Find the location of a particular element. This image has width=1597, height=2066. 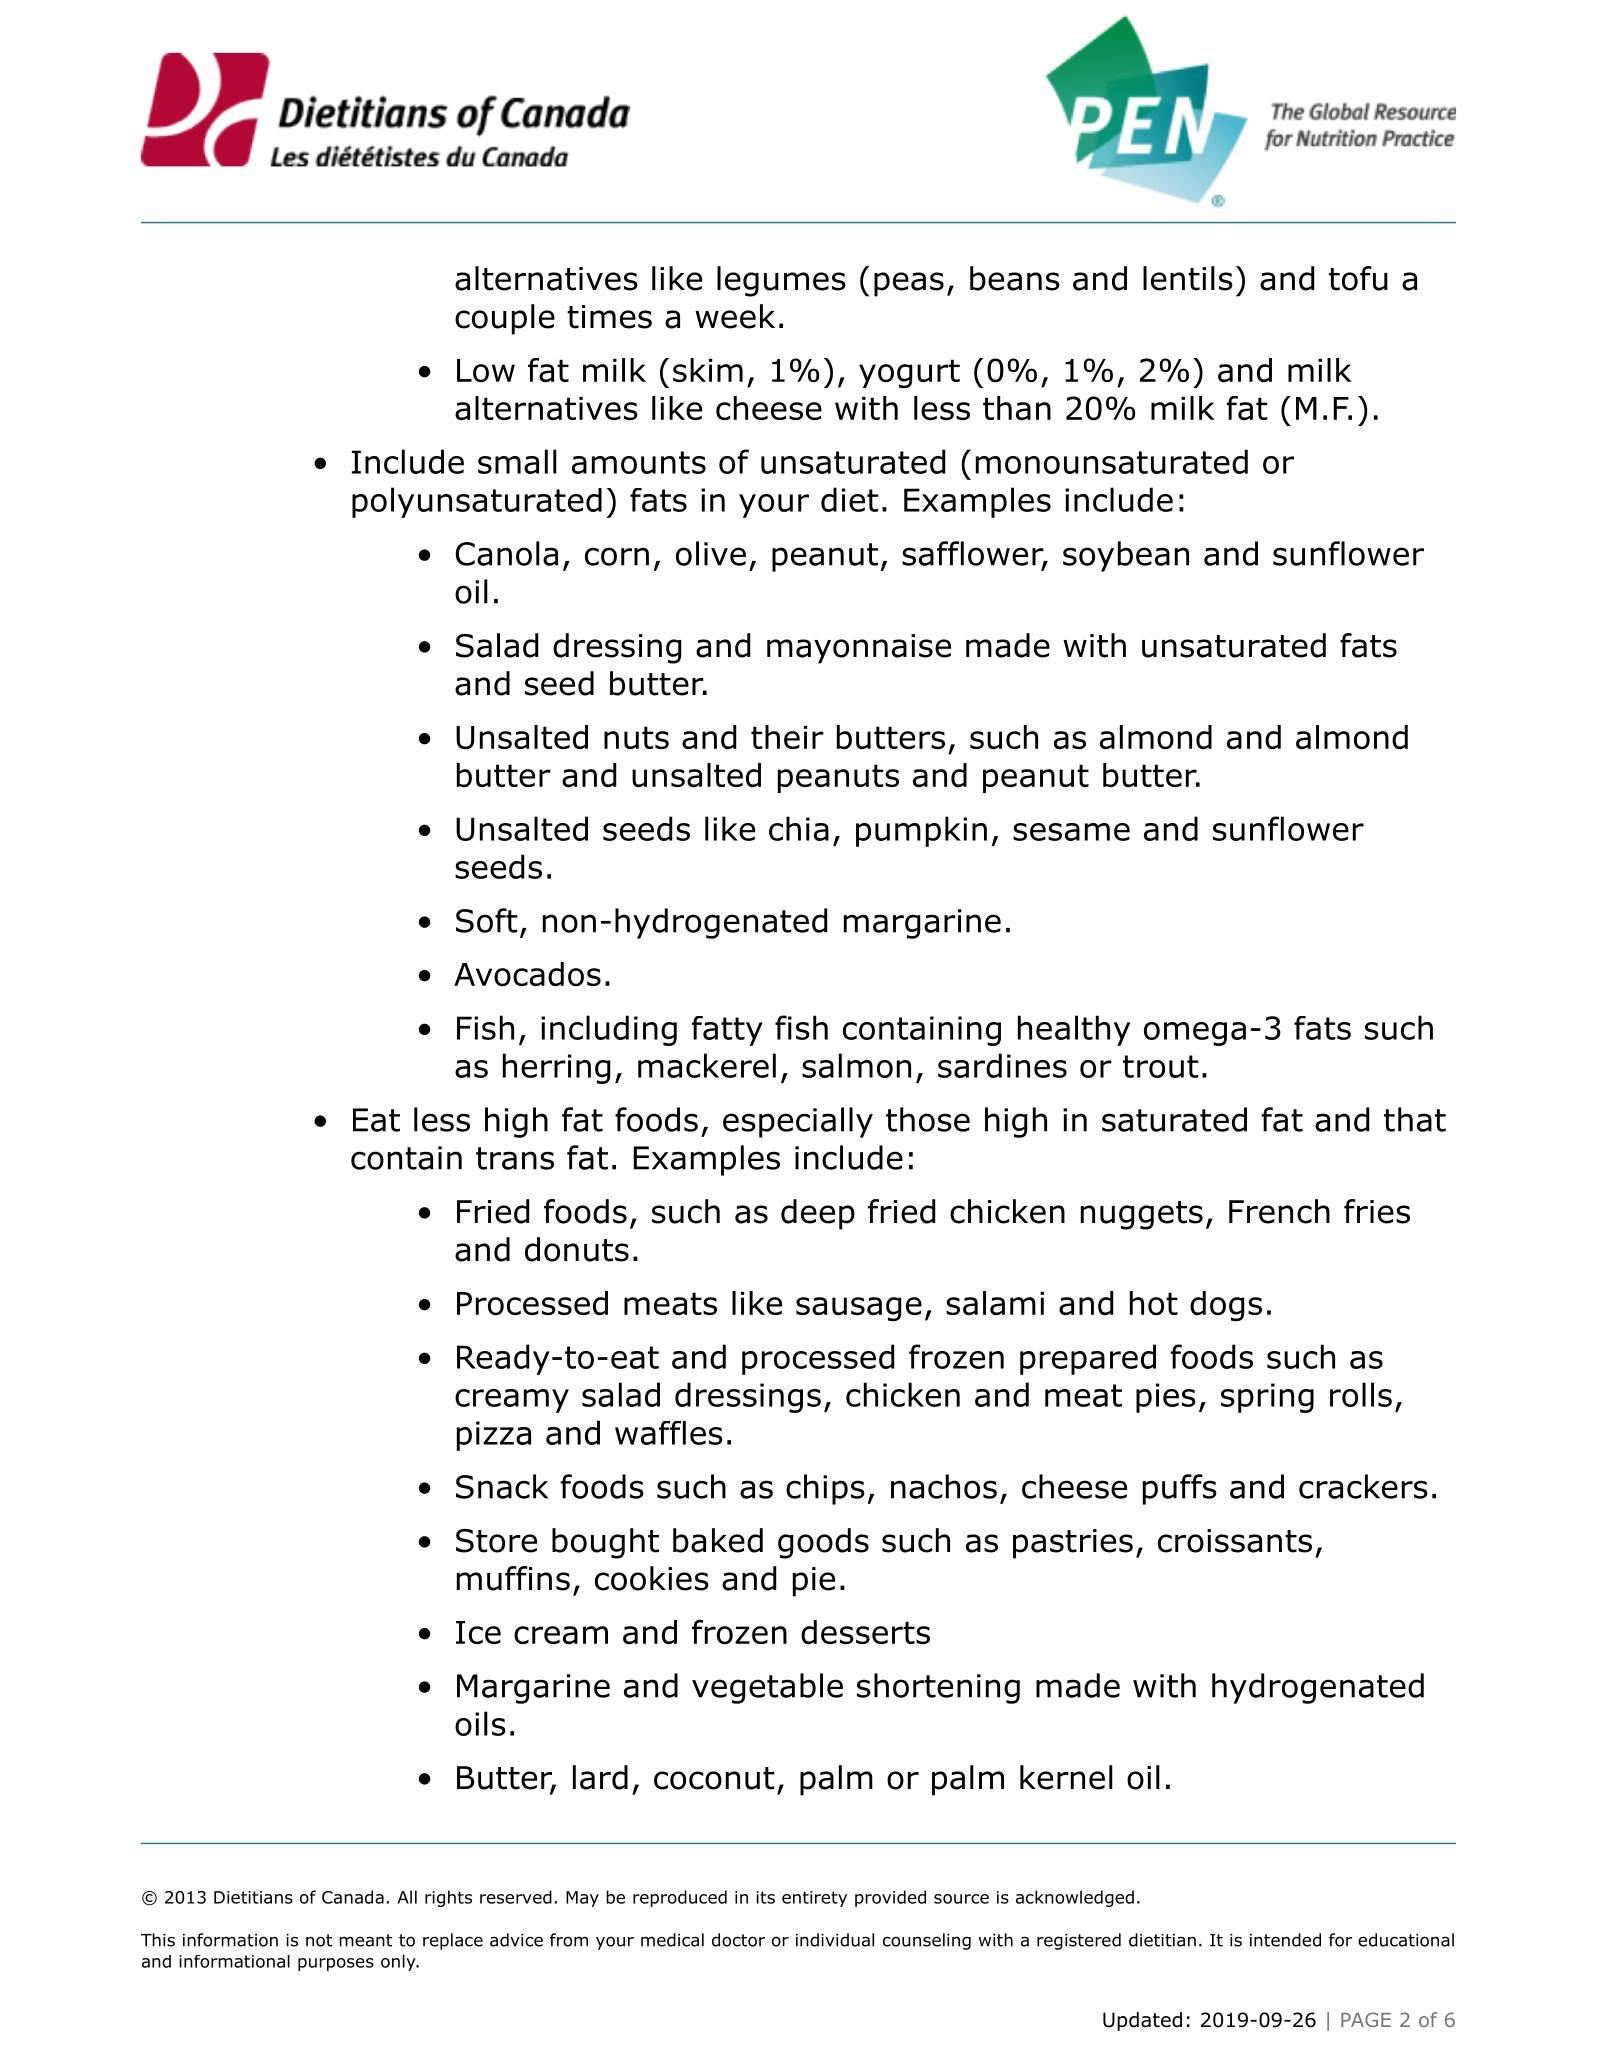

goods is located at coordinates (823, 1543).
